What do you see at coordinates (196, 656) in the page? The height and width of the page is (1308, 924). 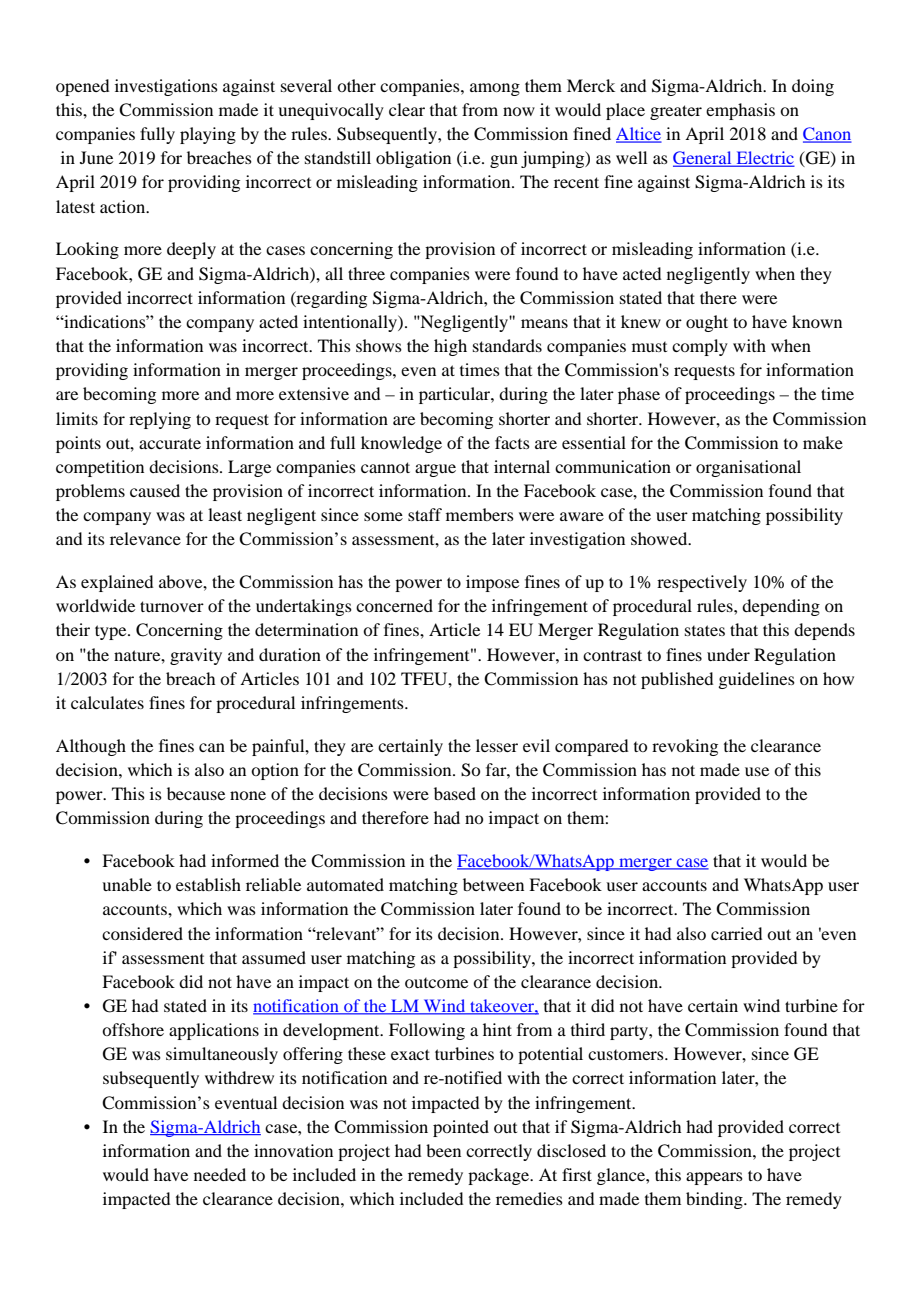 I see `gravity` at bounding box center [196, 656].
